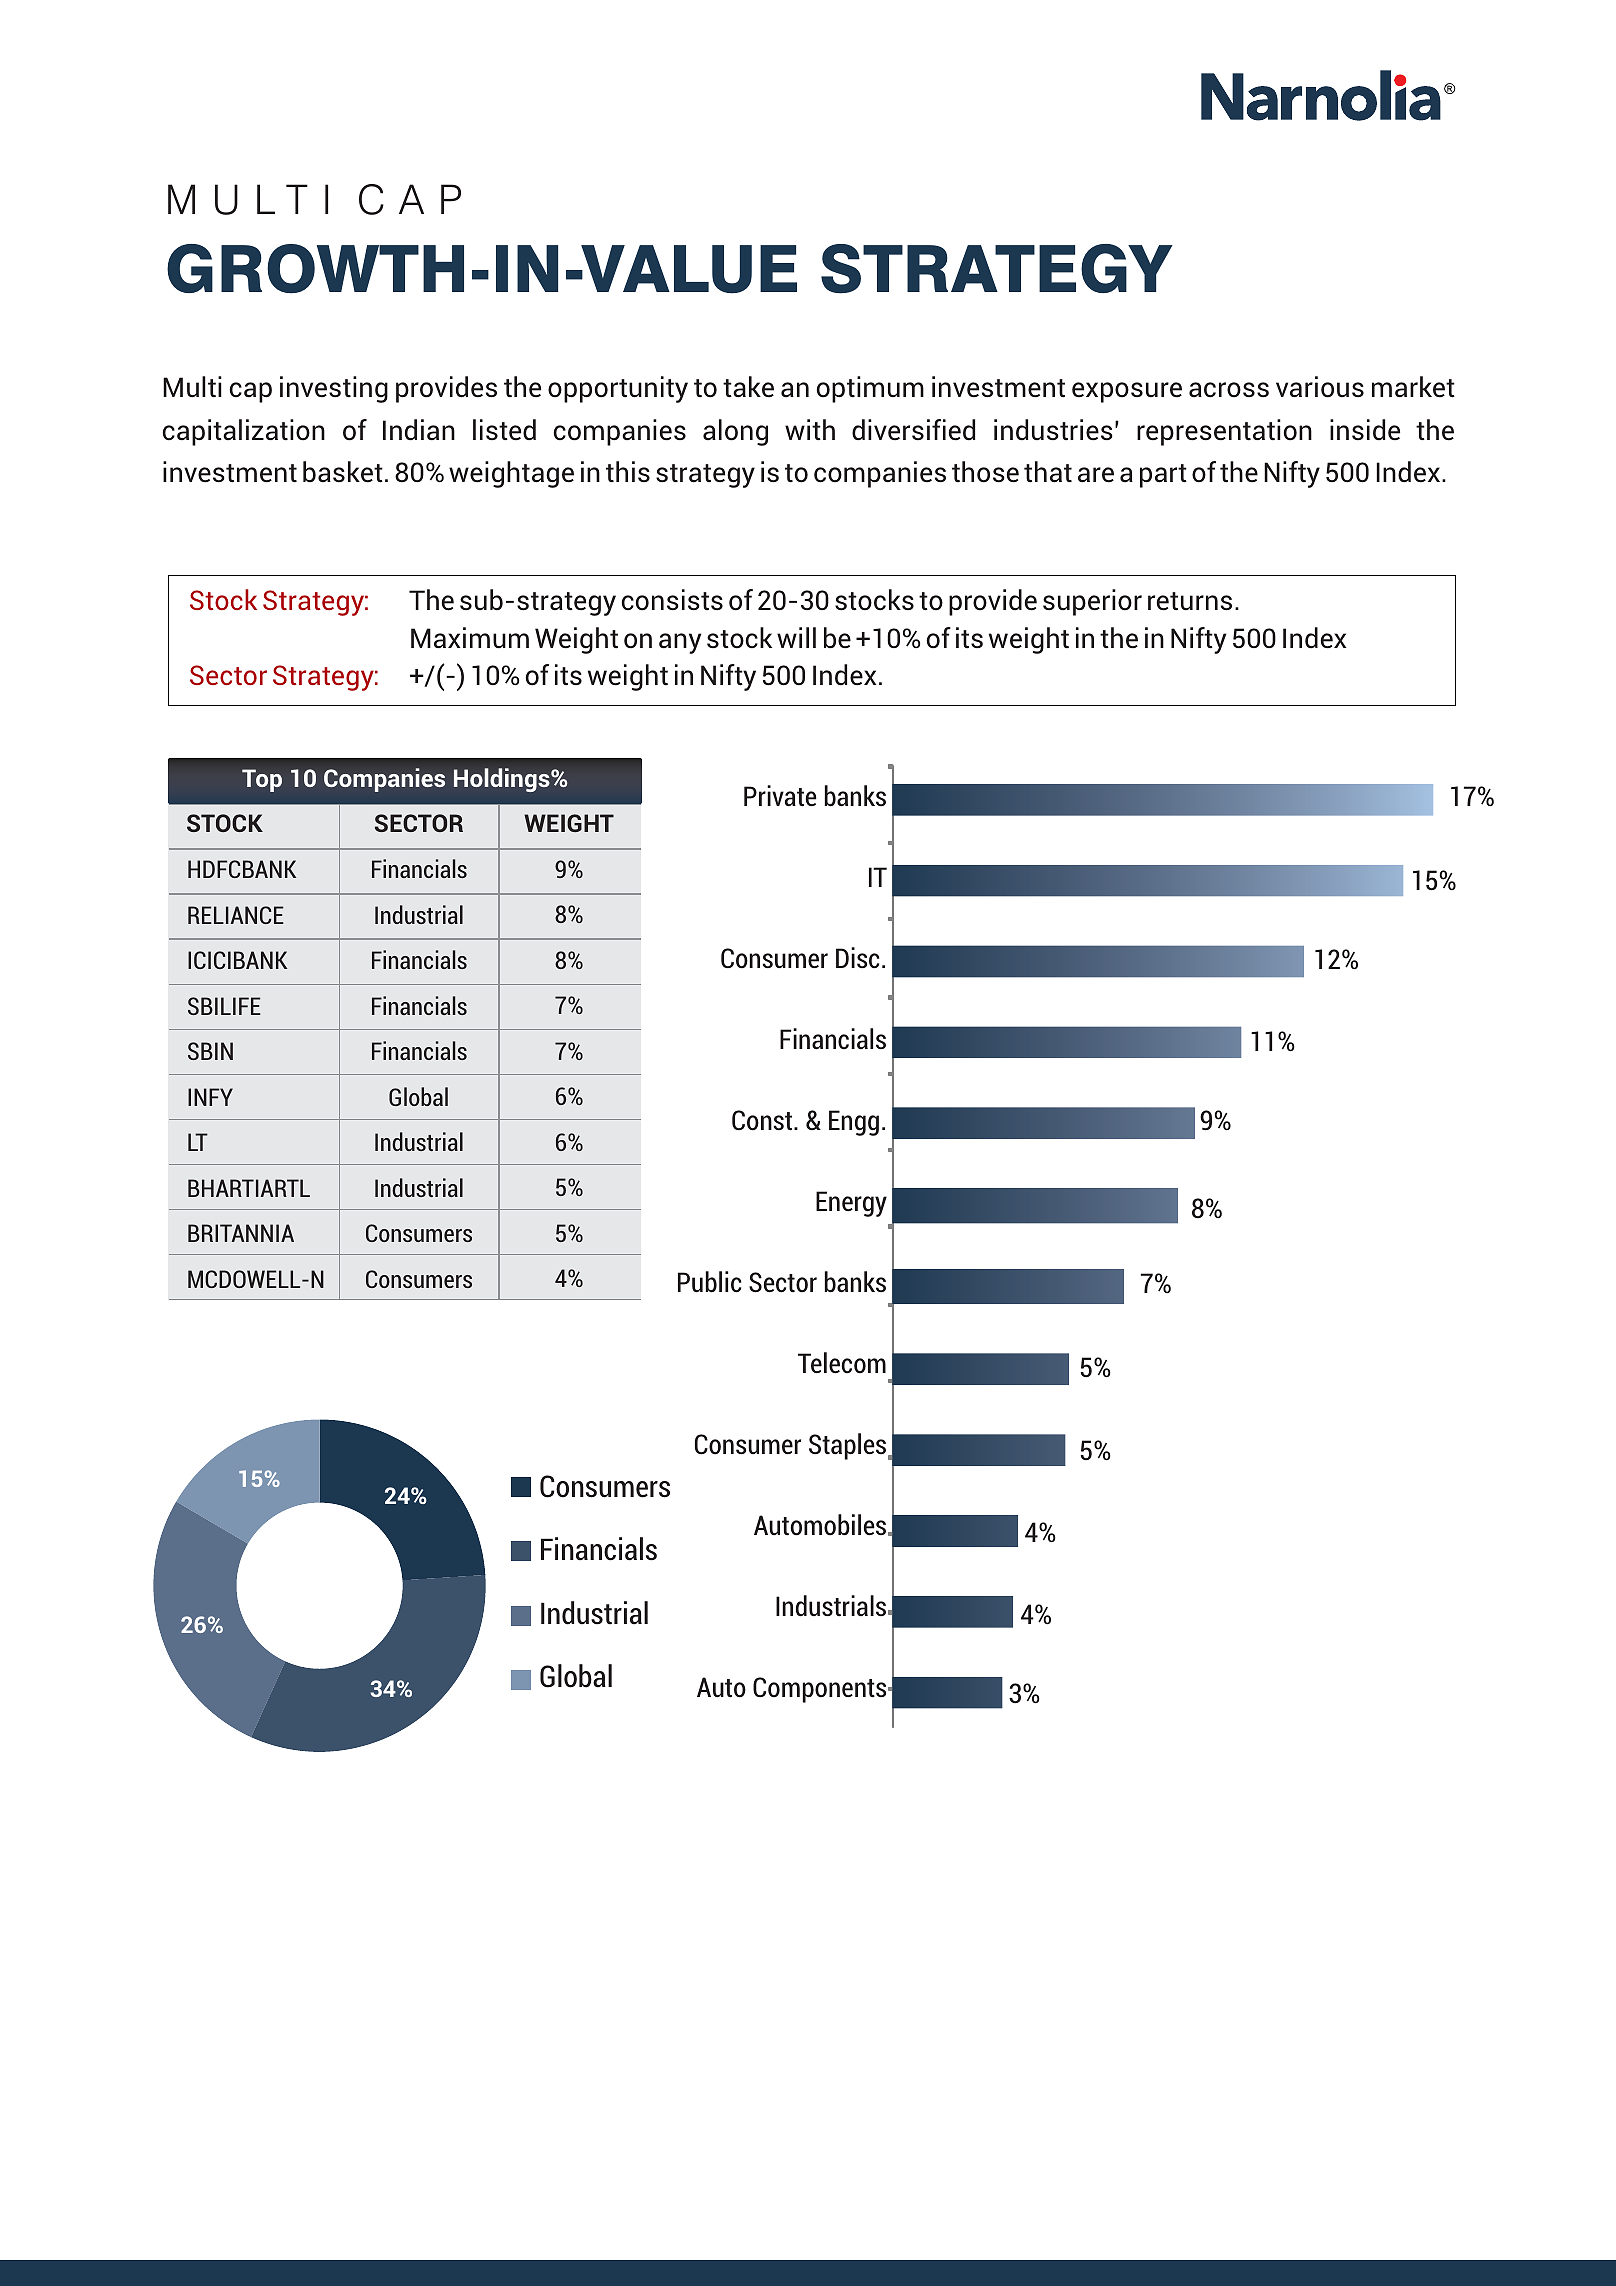 Image resolution: width=1616 pixels, height=2286 pixels. Describe the element at coordinates (262, 780) in the document. I see `Top` at that location.
